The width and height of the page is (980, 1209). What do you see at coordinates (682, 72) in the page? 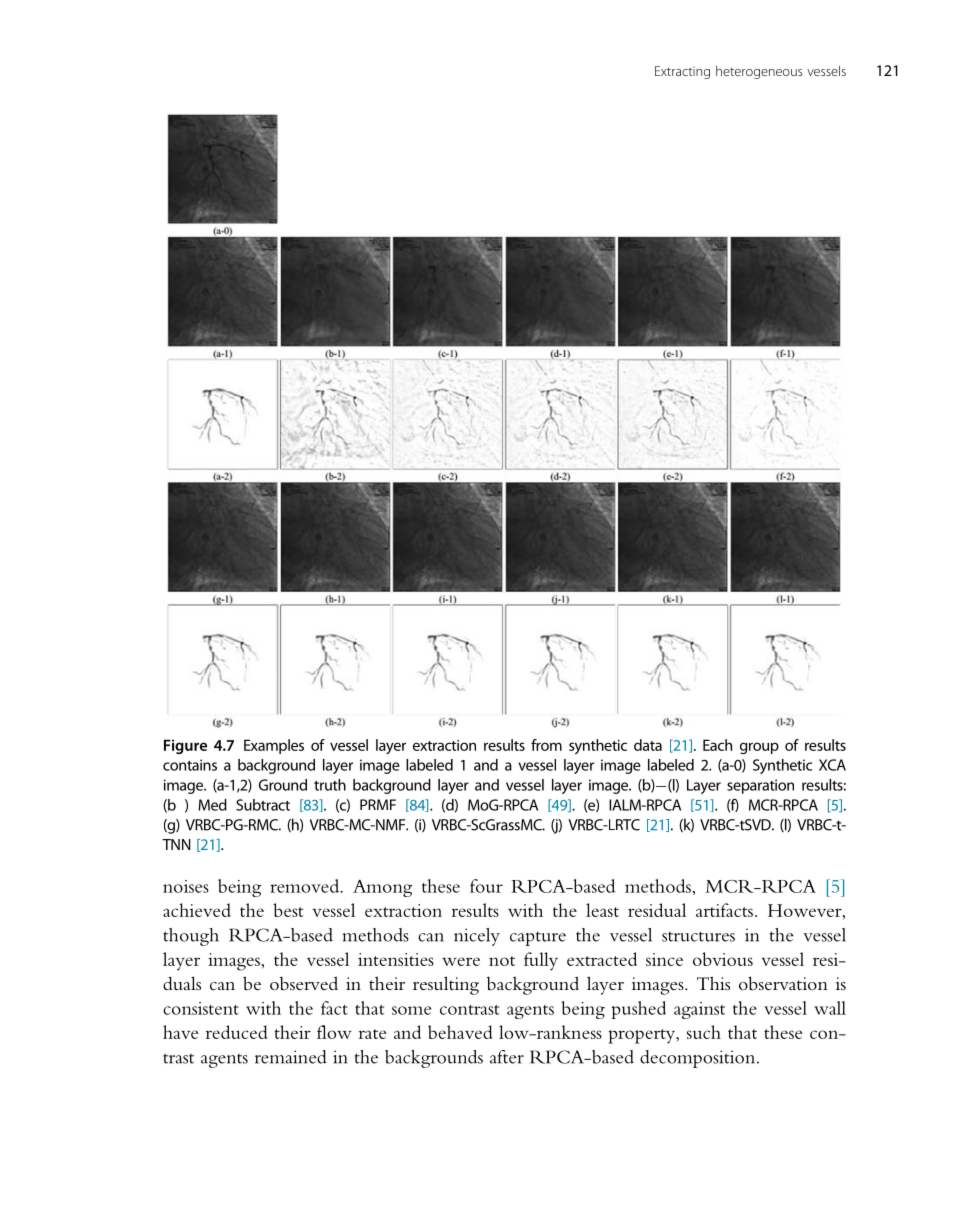
I see `Extracting` at bounding box center [682, 72].
